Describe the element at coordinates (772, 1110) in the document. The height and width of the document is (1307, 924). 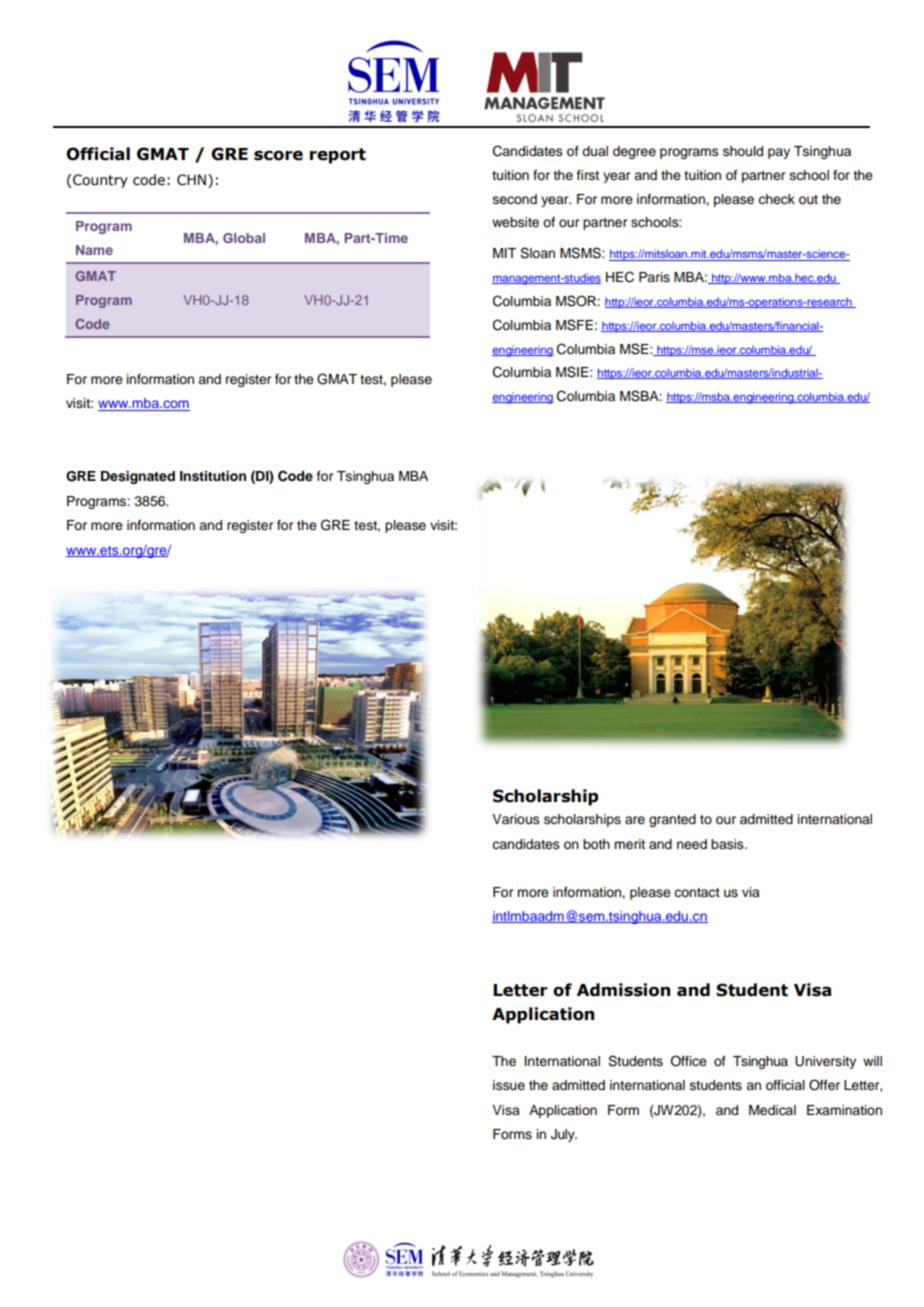
I see `Medical` at that location.
